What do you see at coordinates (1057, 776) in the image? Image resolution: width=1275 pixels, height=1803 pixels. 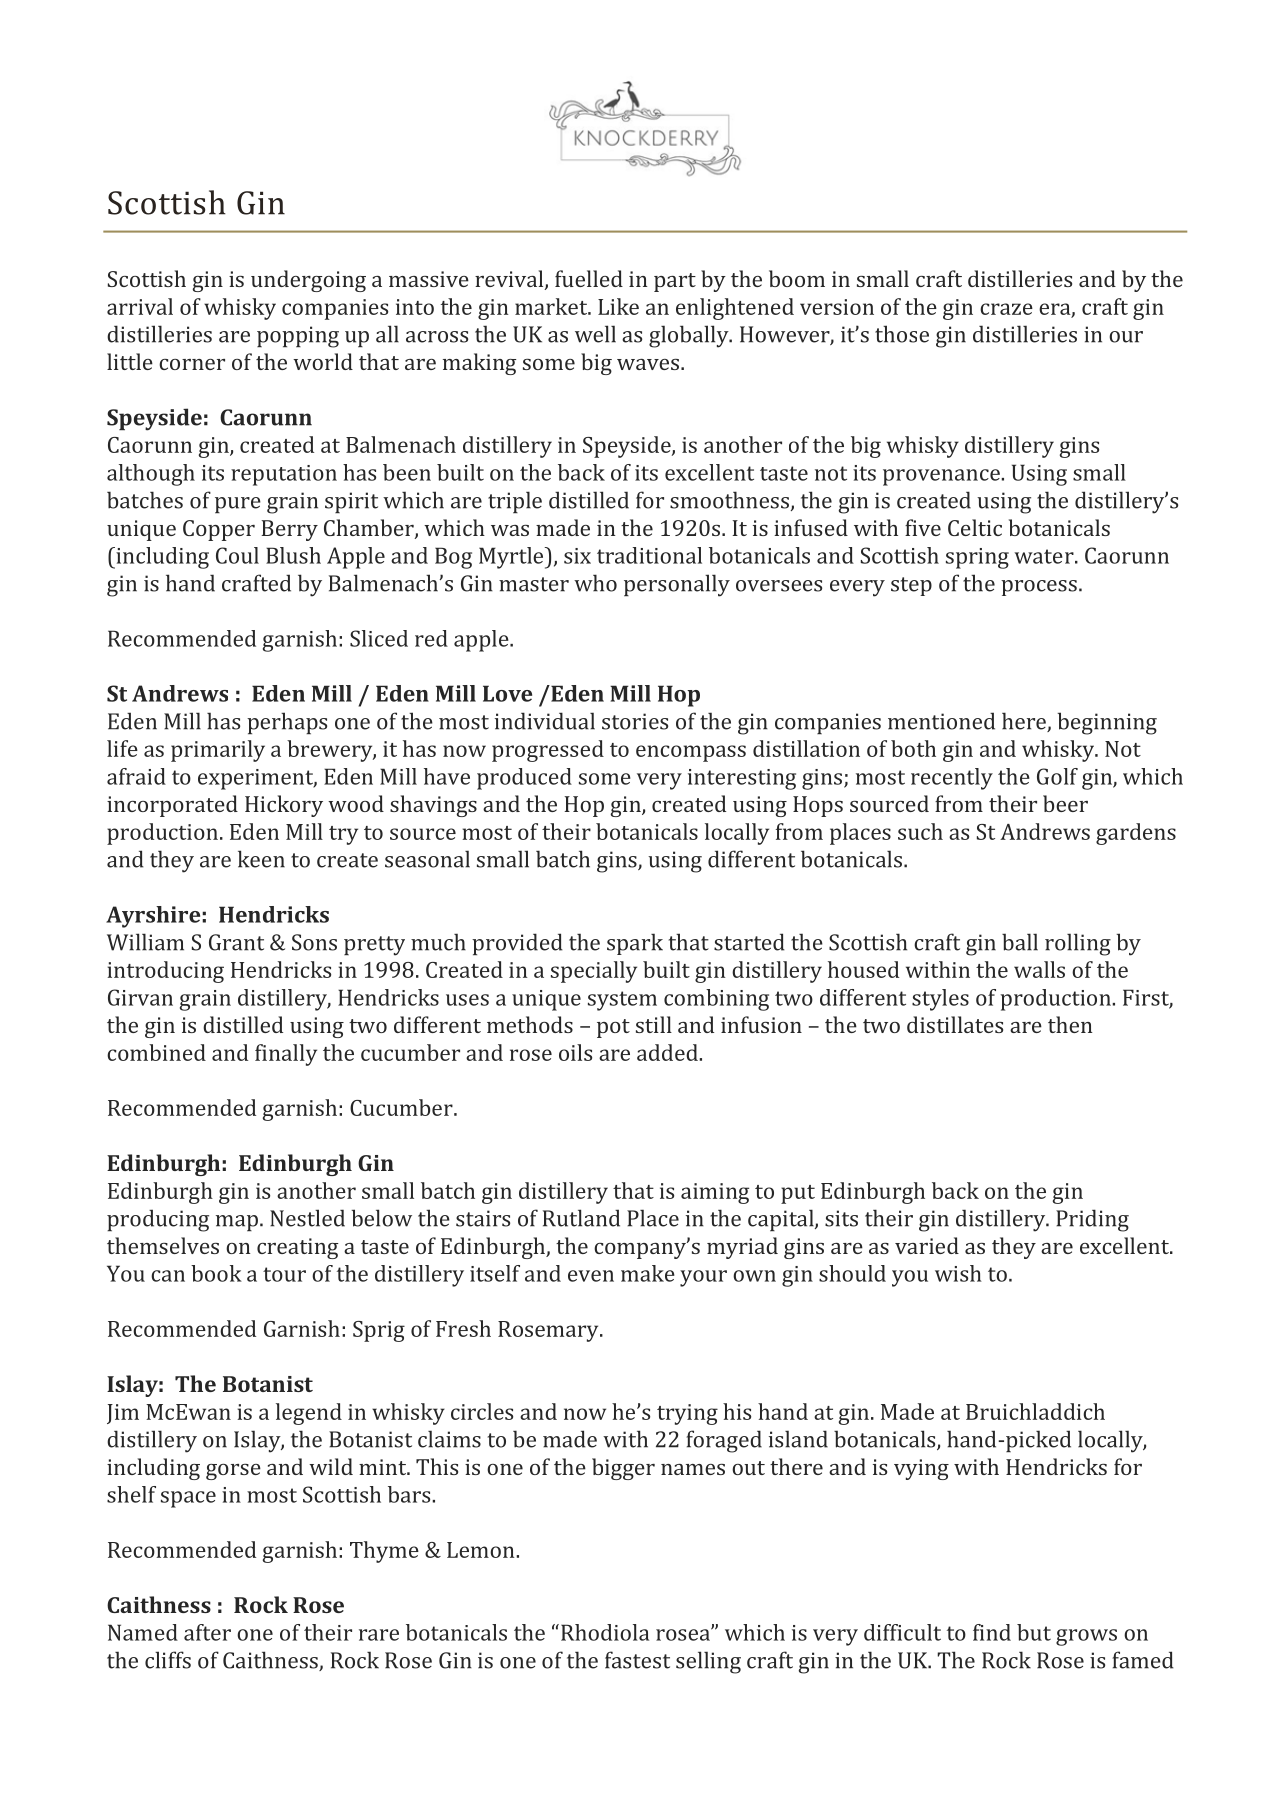 I see `Golf` at bounding box center [1057, 776].
